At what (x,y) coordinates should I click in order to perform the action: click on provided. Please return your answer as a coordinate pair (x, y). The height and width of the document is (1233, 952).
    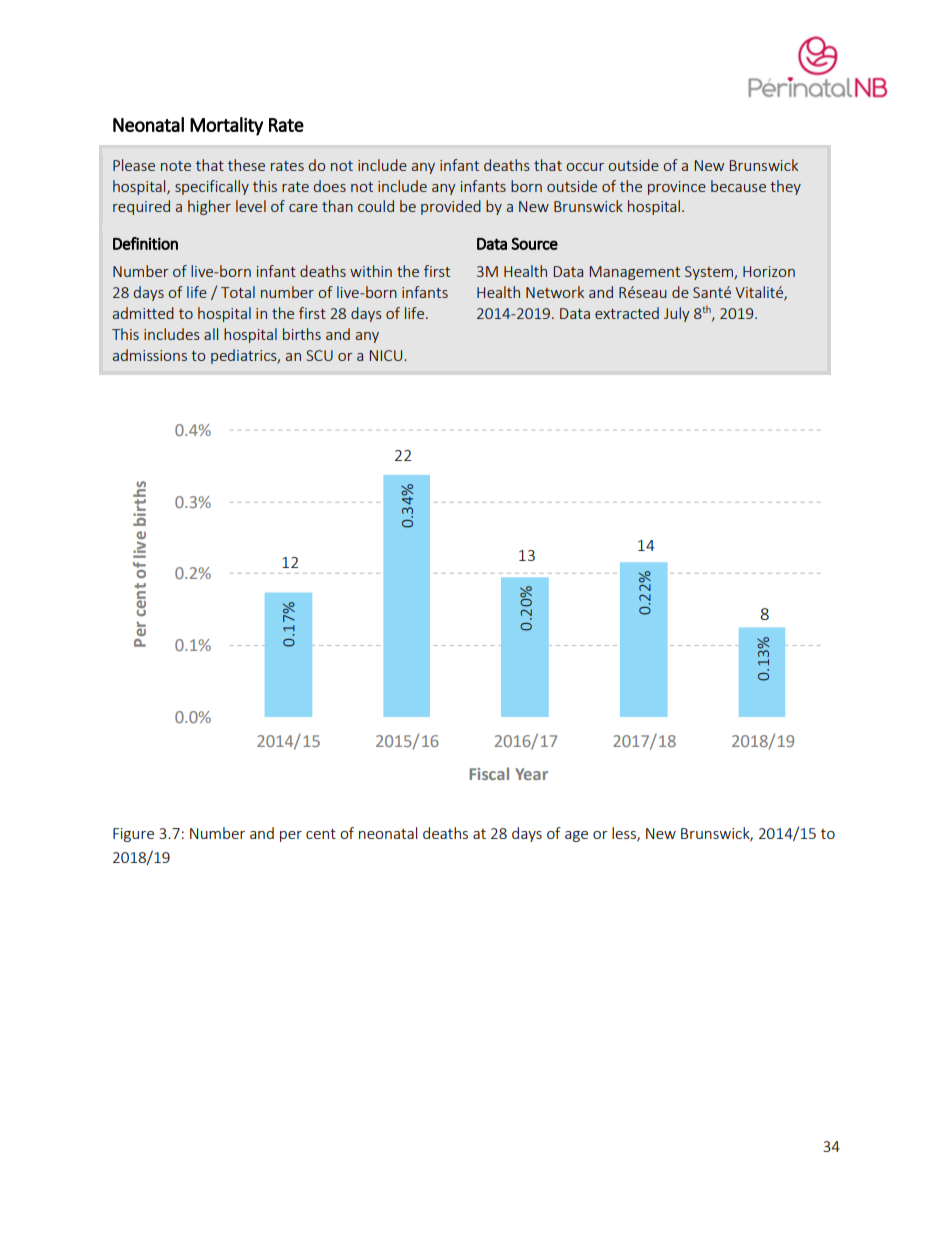
    Looking at the image, I should click on (451, 207).
